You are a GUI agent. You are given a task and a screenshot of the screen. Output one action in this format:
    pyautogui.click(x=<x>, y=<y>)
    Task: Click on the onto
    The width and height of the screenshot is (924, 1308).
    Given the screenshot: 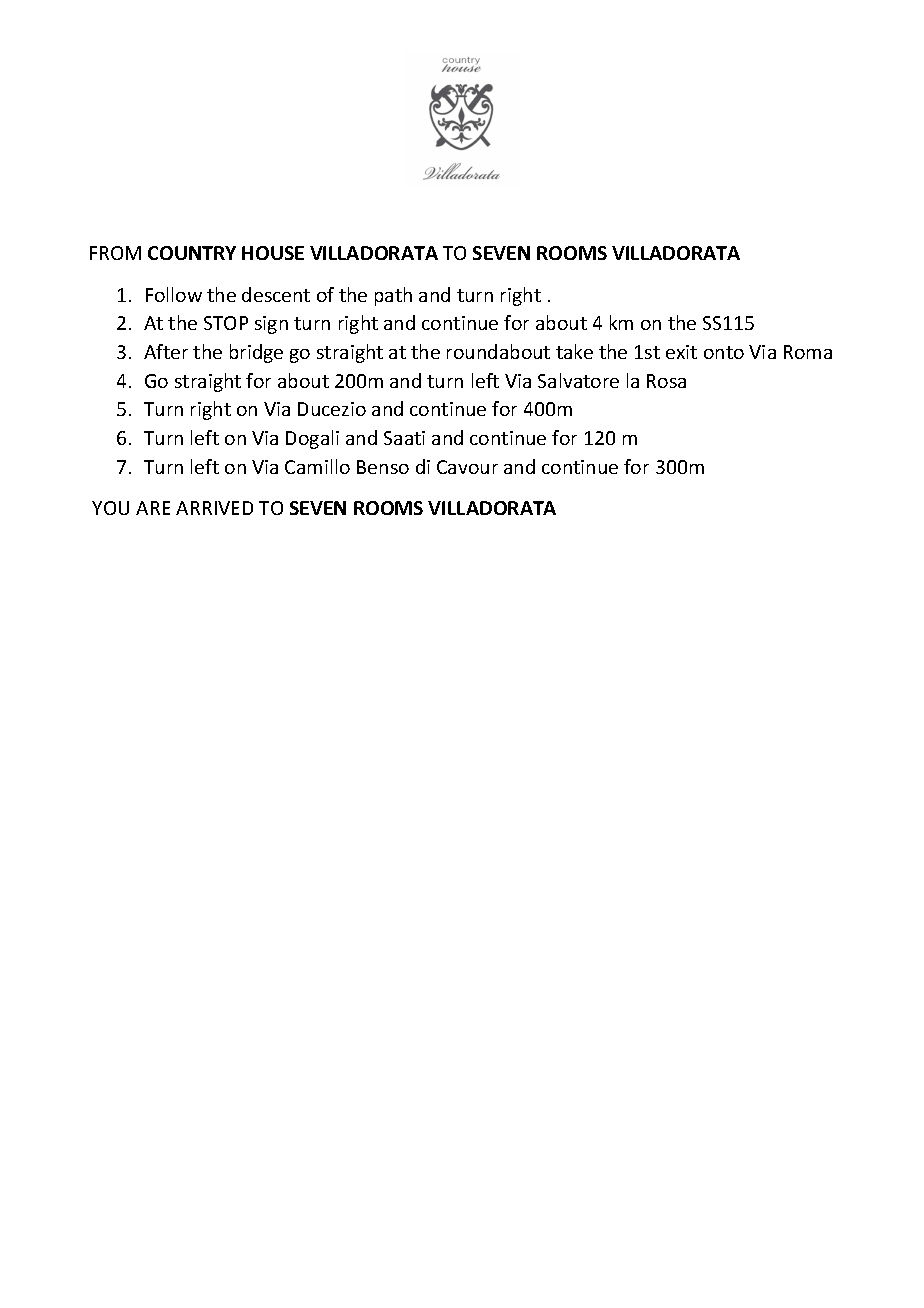 What is the action you would take?
    pyautogui.click(x=724, y=352)
